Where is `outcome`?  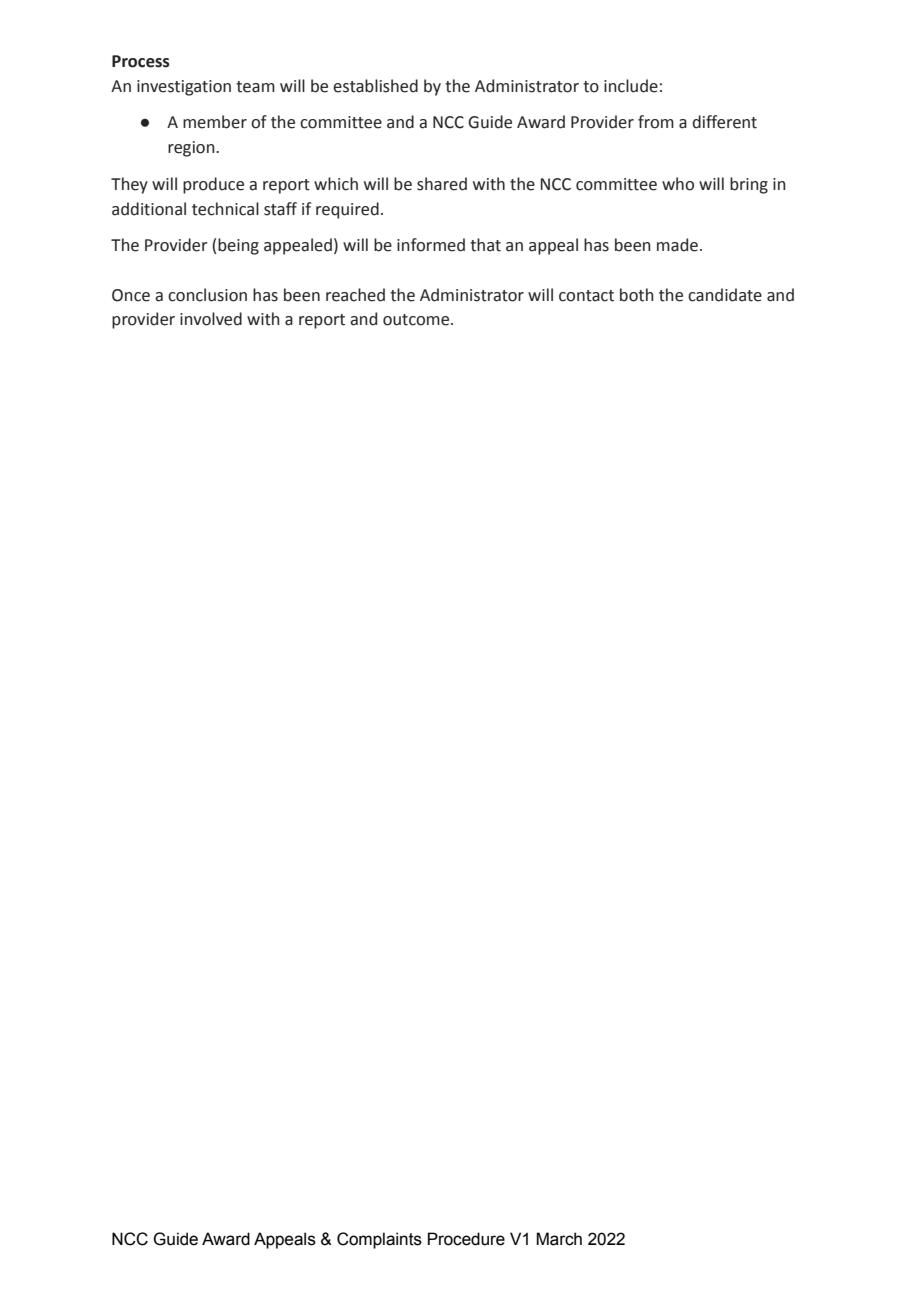
outcome is located at coordinates (417, 320).
